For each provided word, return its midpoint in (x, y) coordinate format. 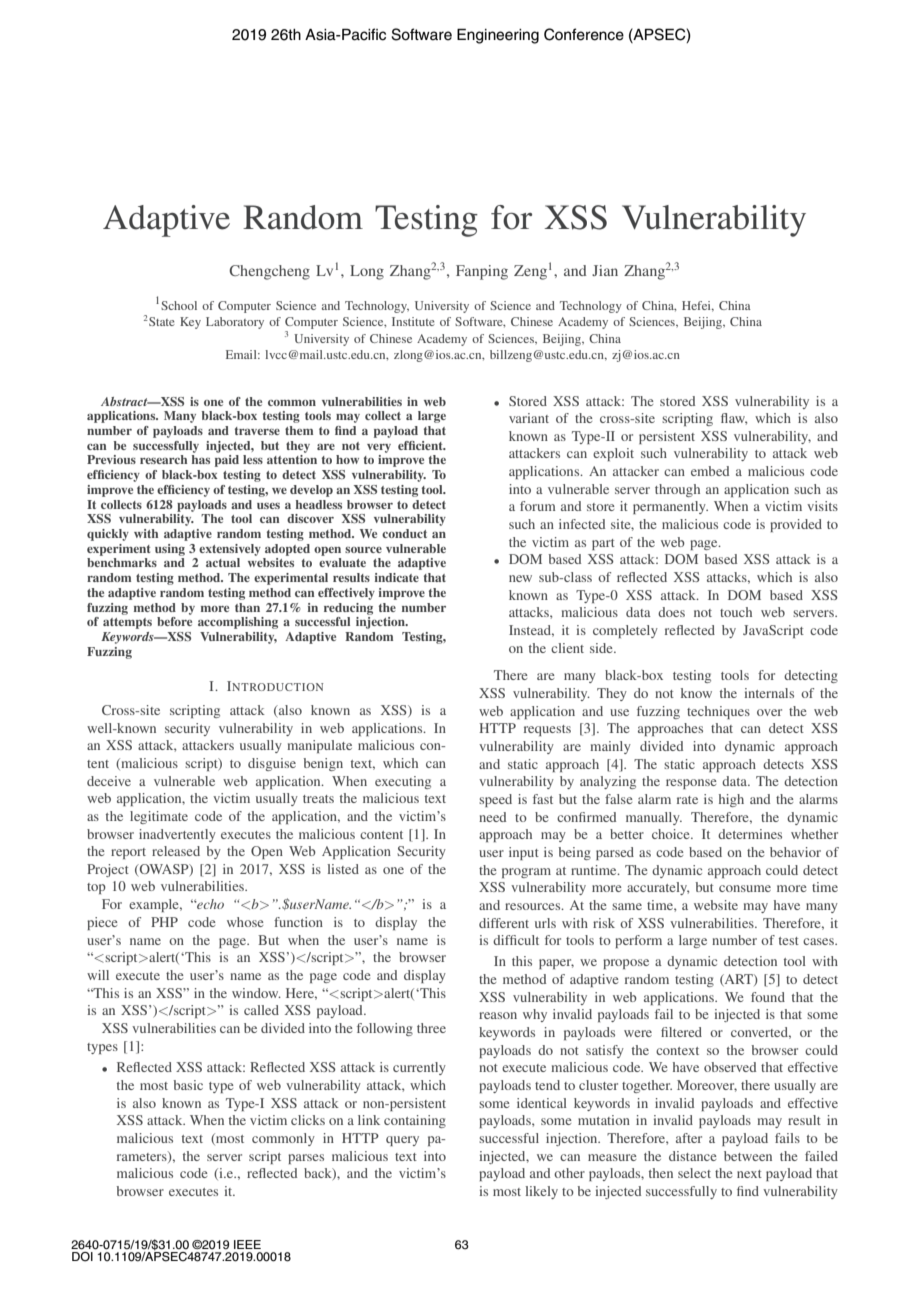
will (98, 975)
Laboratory (235, 323)
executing (403, 782)
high (731, 800)
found (768, 997)
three (431, 1028)
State (161, 321)
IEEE (247, 1244)
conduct (404, 533)
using (170, 550)
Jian (605, 270)
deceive (109, 781)
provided (796, 525)
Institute (413, 321)
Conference (584, 34)
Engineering (498, 36)
